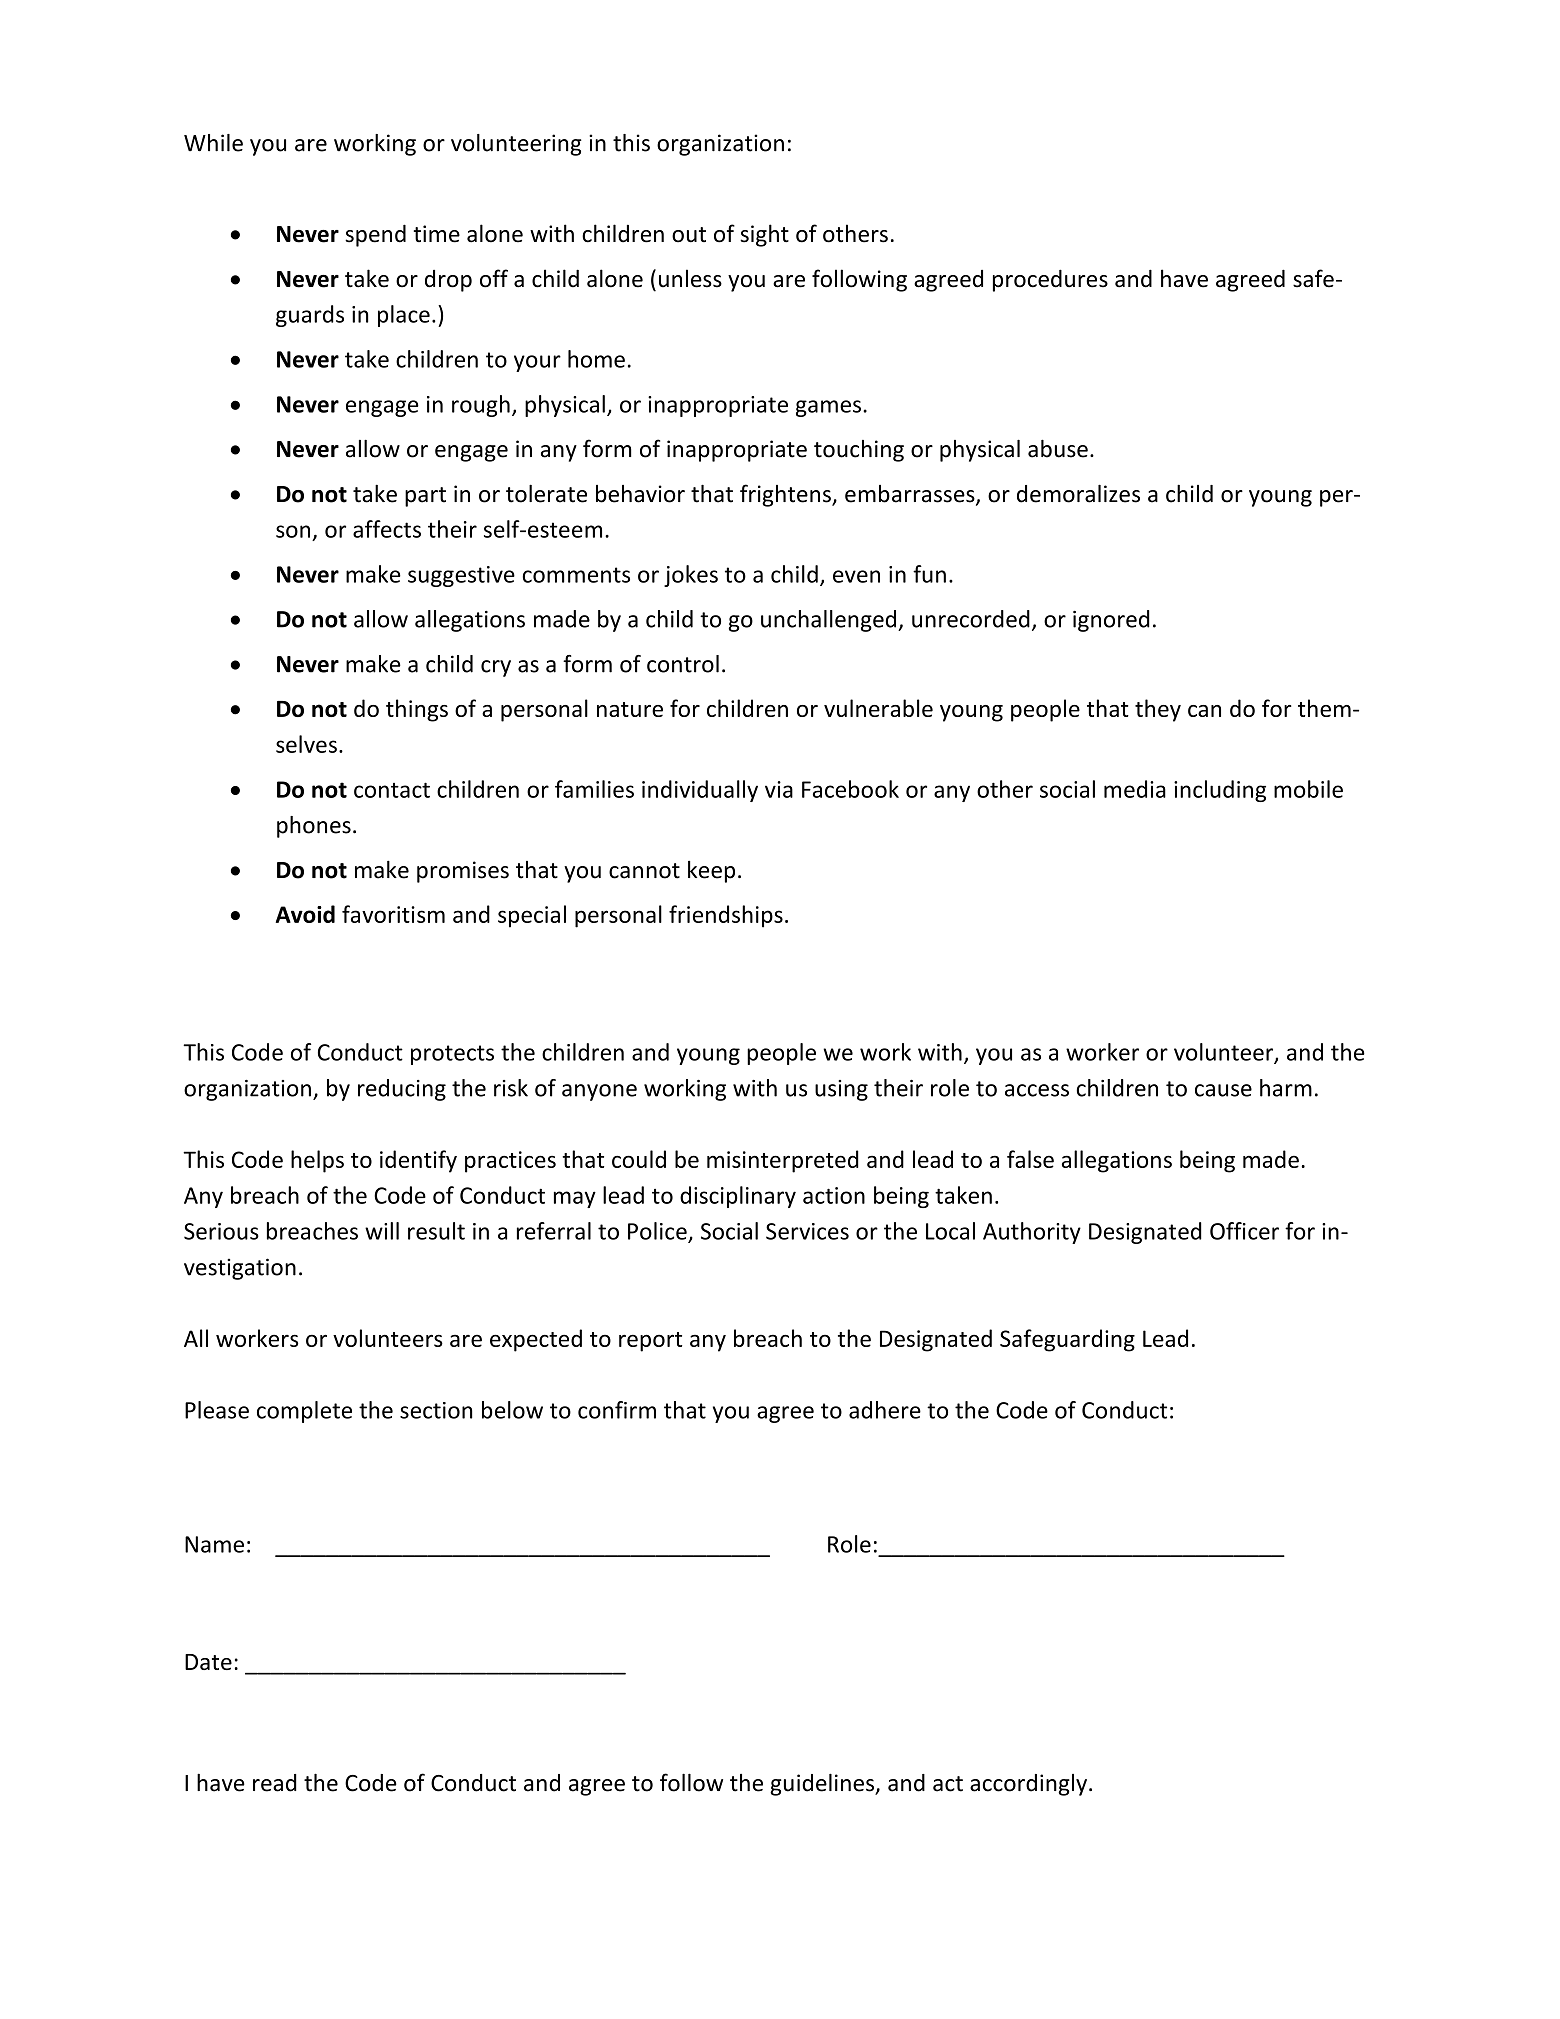  Describe the element at coordinates (683, 664) in the page. I see `control` at that location.
